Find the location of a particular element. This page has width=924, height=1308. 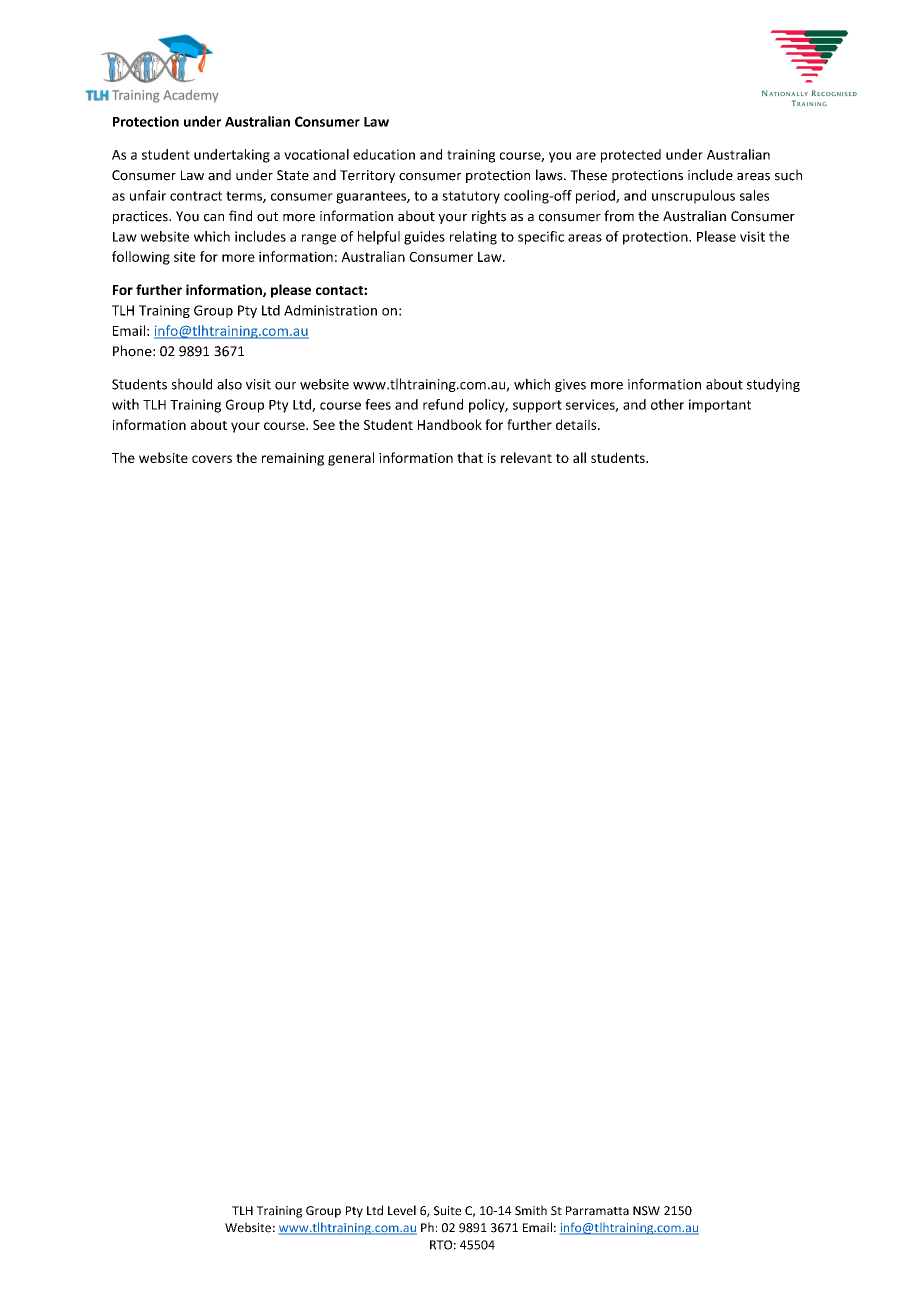

unscrupulous is located at coordinates (693, 197).
